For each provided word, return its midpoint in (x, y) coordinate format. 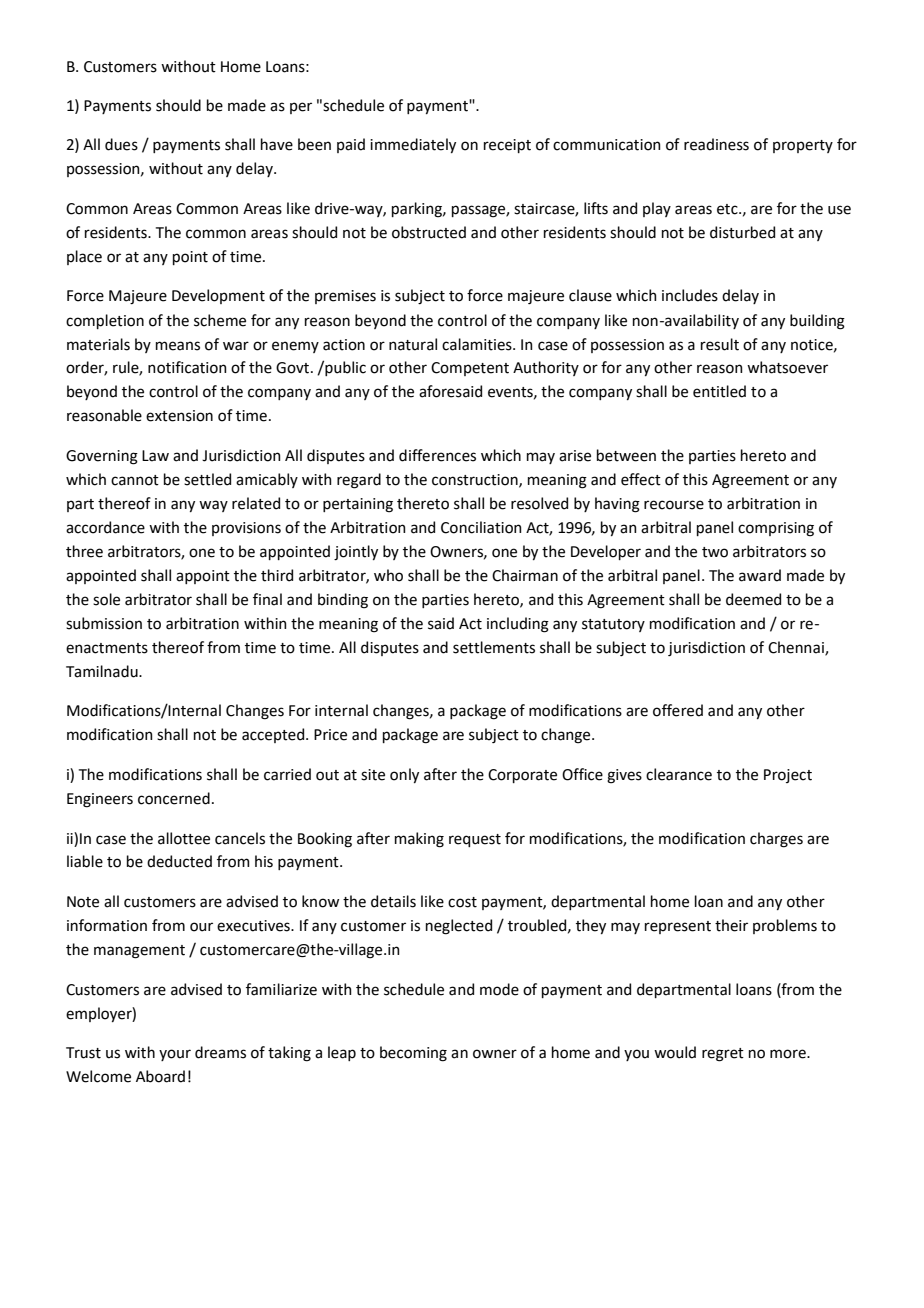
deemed (753, 599)
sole (106, 599)
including (518, 625)
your (175, 1055)
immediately (413, 145)
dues (121, 144)
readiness (716, 144)
